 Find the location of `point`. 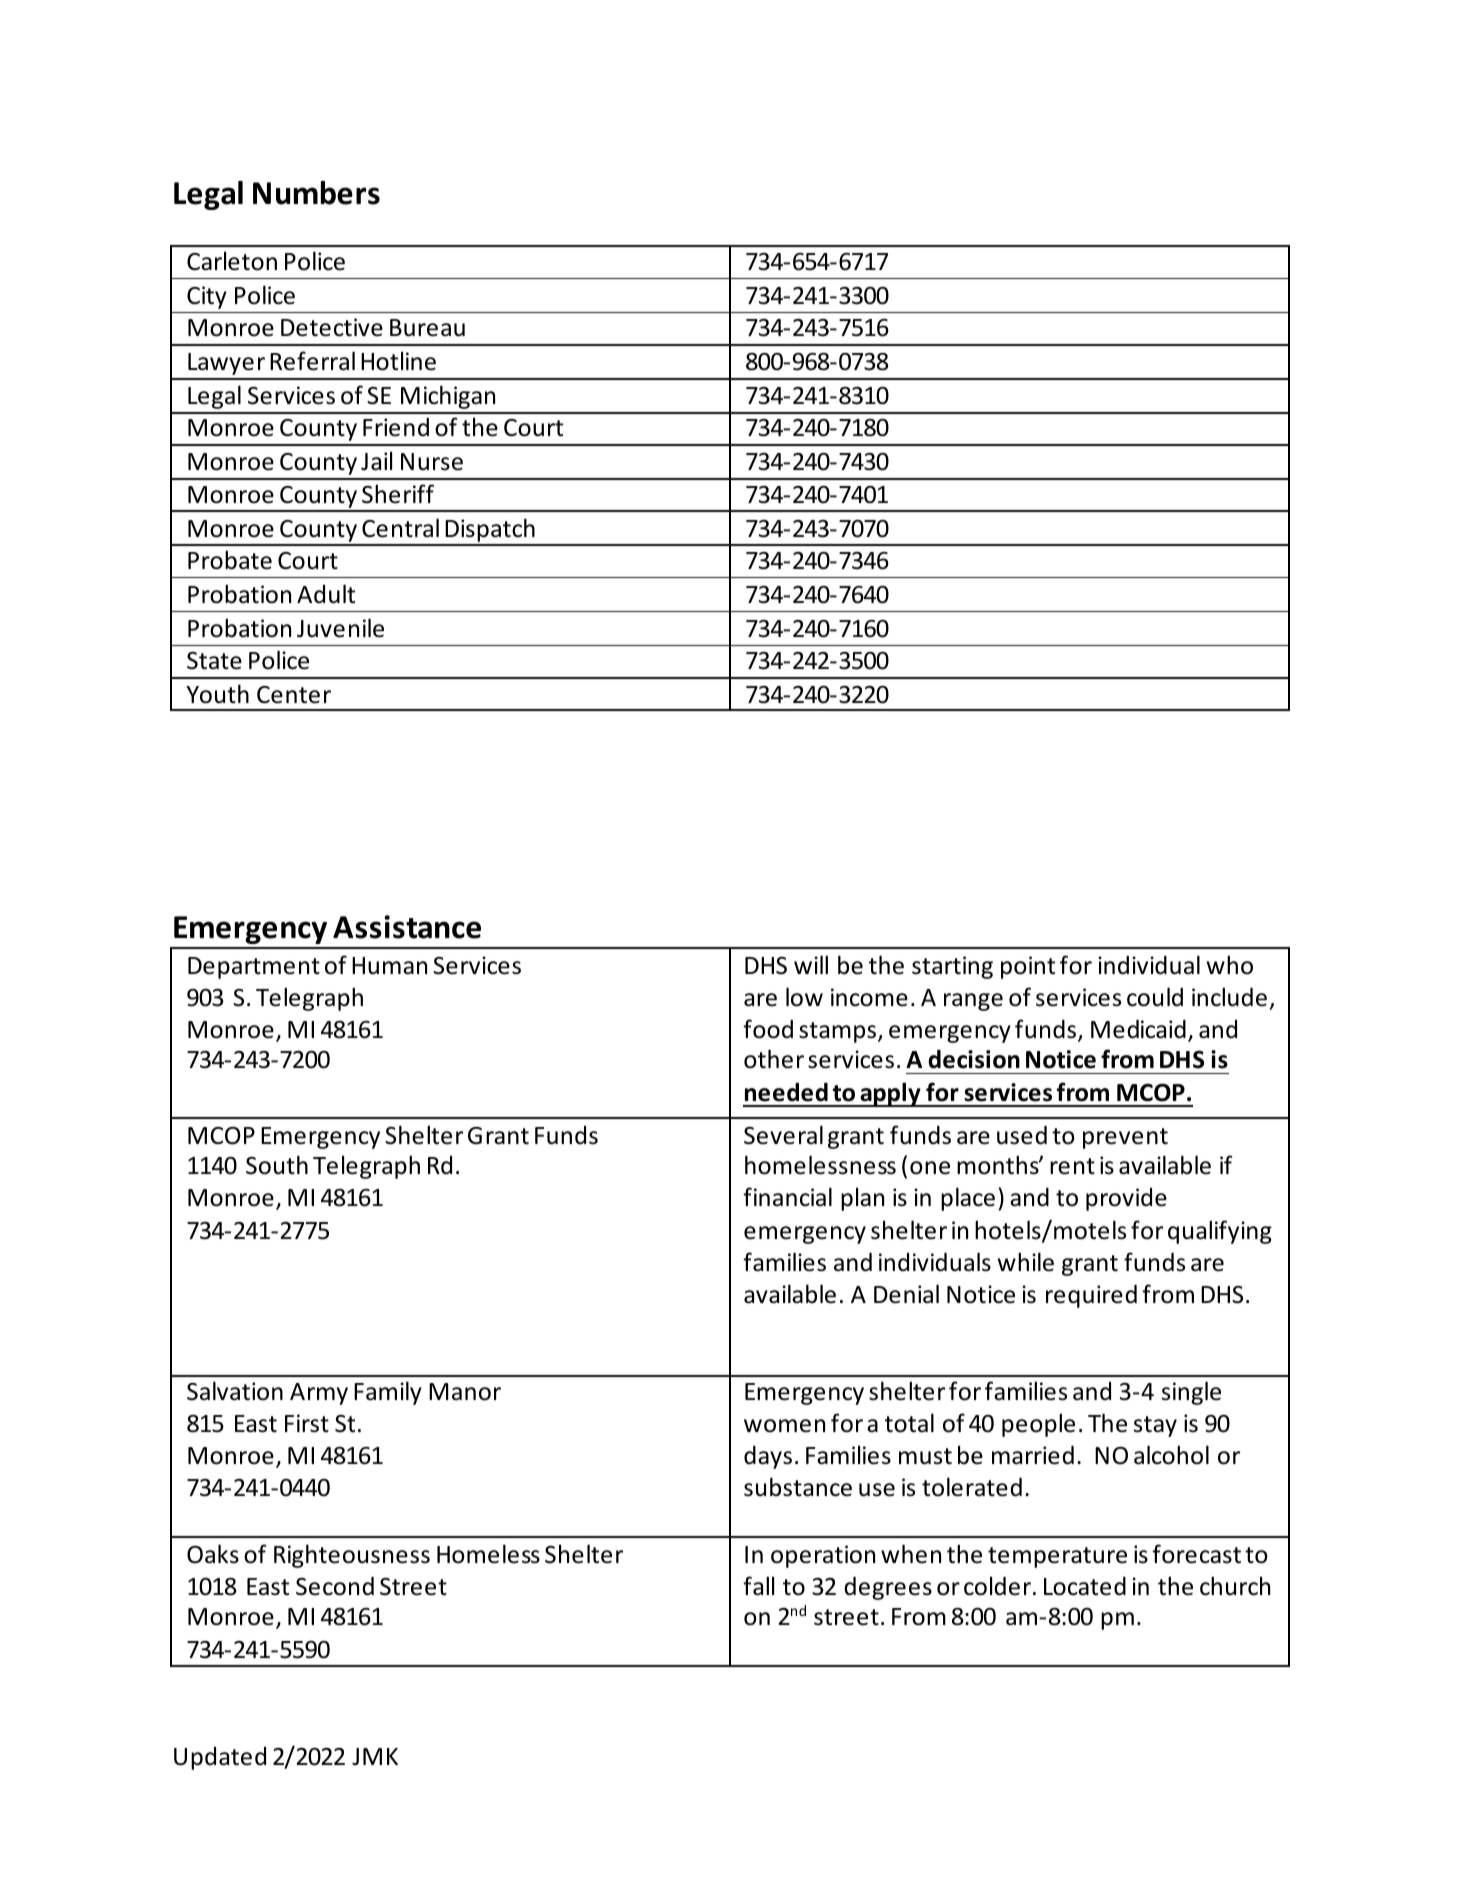

point is located at coordinates (1028, 967).
